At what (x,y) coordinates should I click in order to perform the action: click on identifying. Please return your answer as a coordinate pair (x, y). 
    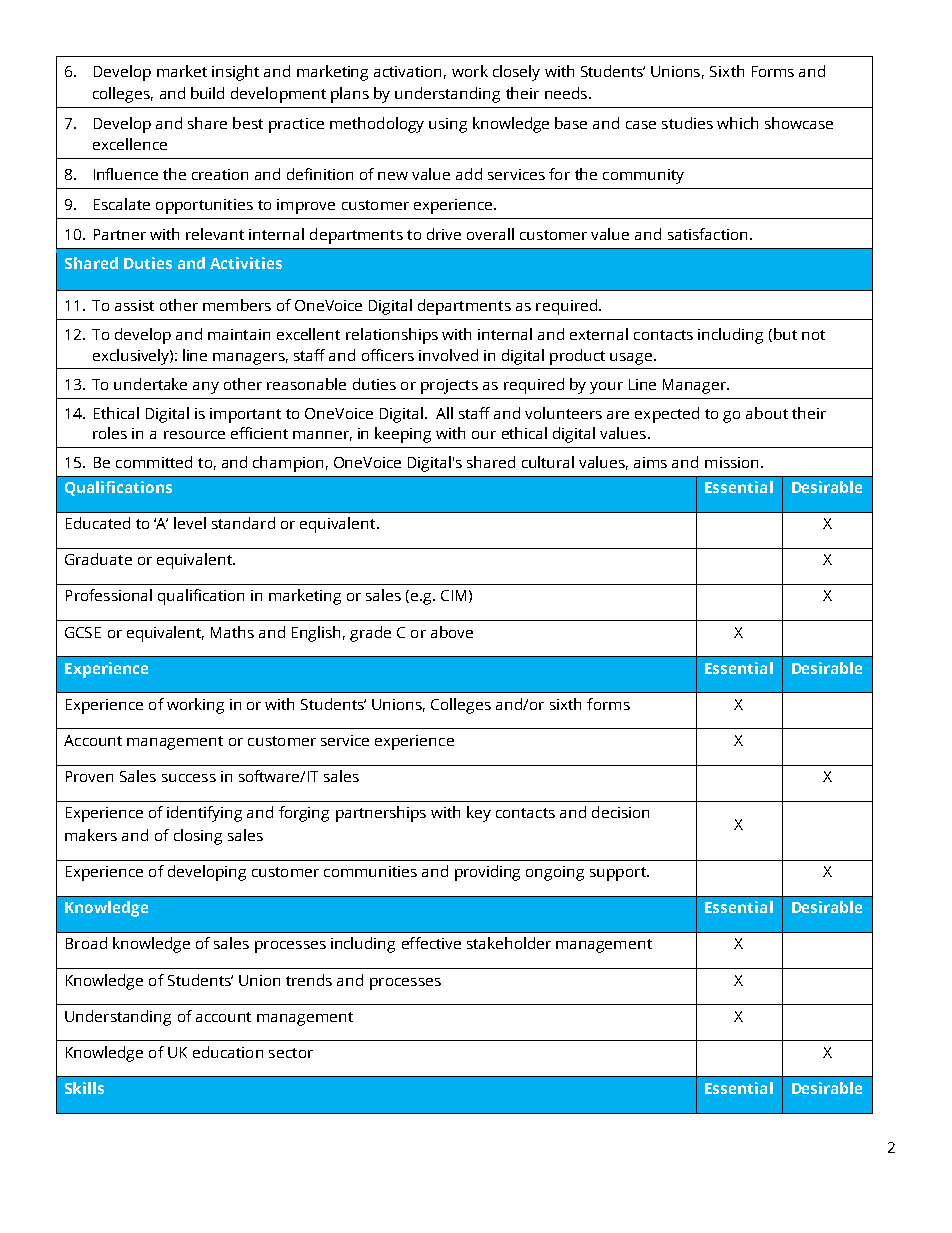
    Looking at the image, I should click on (204, 814).
